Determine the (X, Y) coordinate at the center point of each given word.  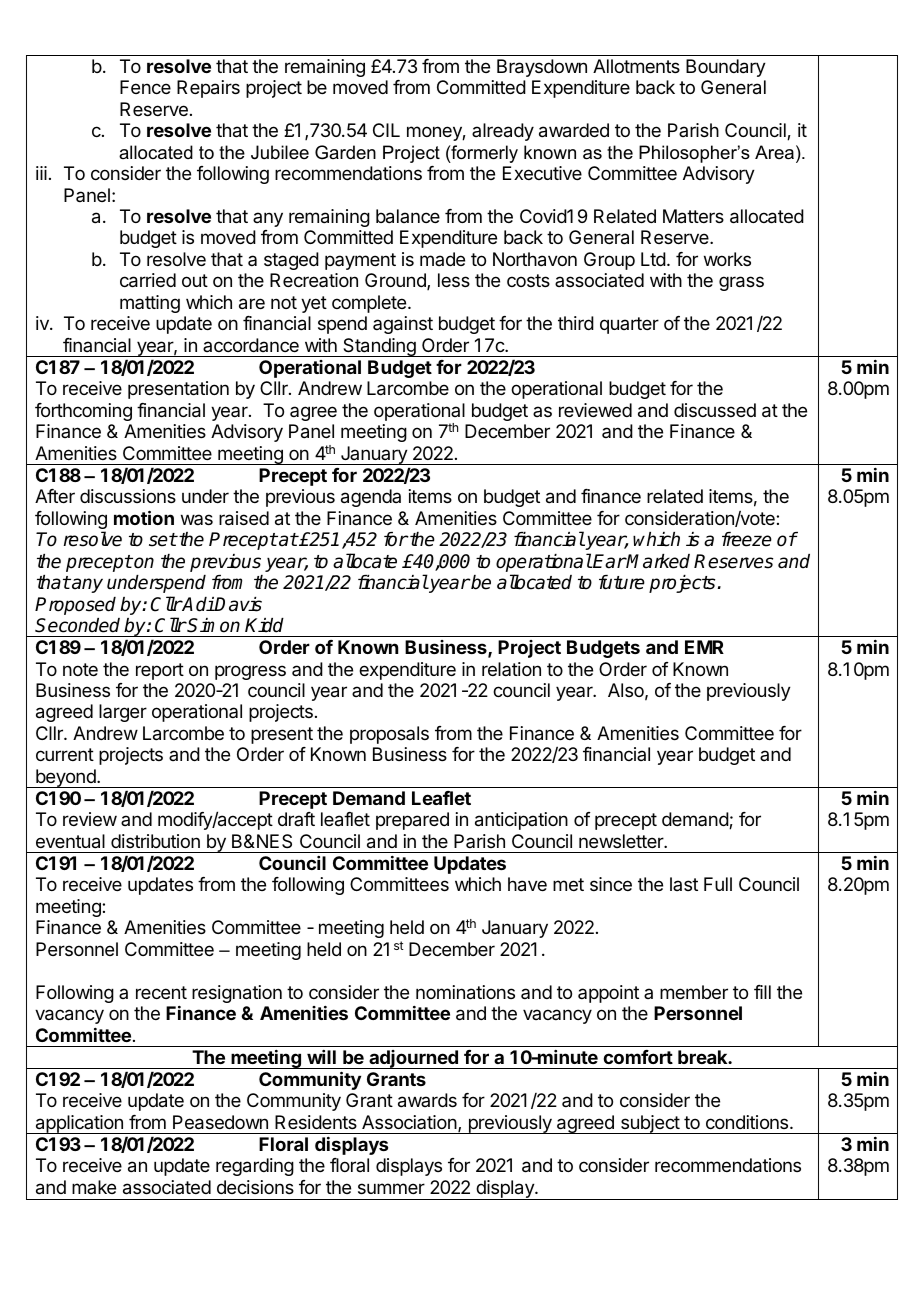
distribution (155, 841)
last (684, 884)
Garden (345, 152)
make (94, 1187)
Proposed (75, 606)
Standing (379, 347)
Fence (145, 87)
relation (511, 669)
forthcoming (83, 412)
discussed (715, 410)
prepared (412, 821)
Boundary (726, 68)
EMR (704, 647)
